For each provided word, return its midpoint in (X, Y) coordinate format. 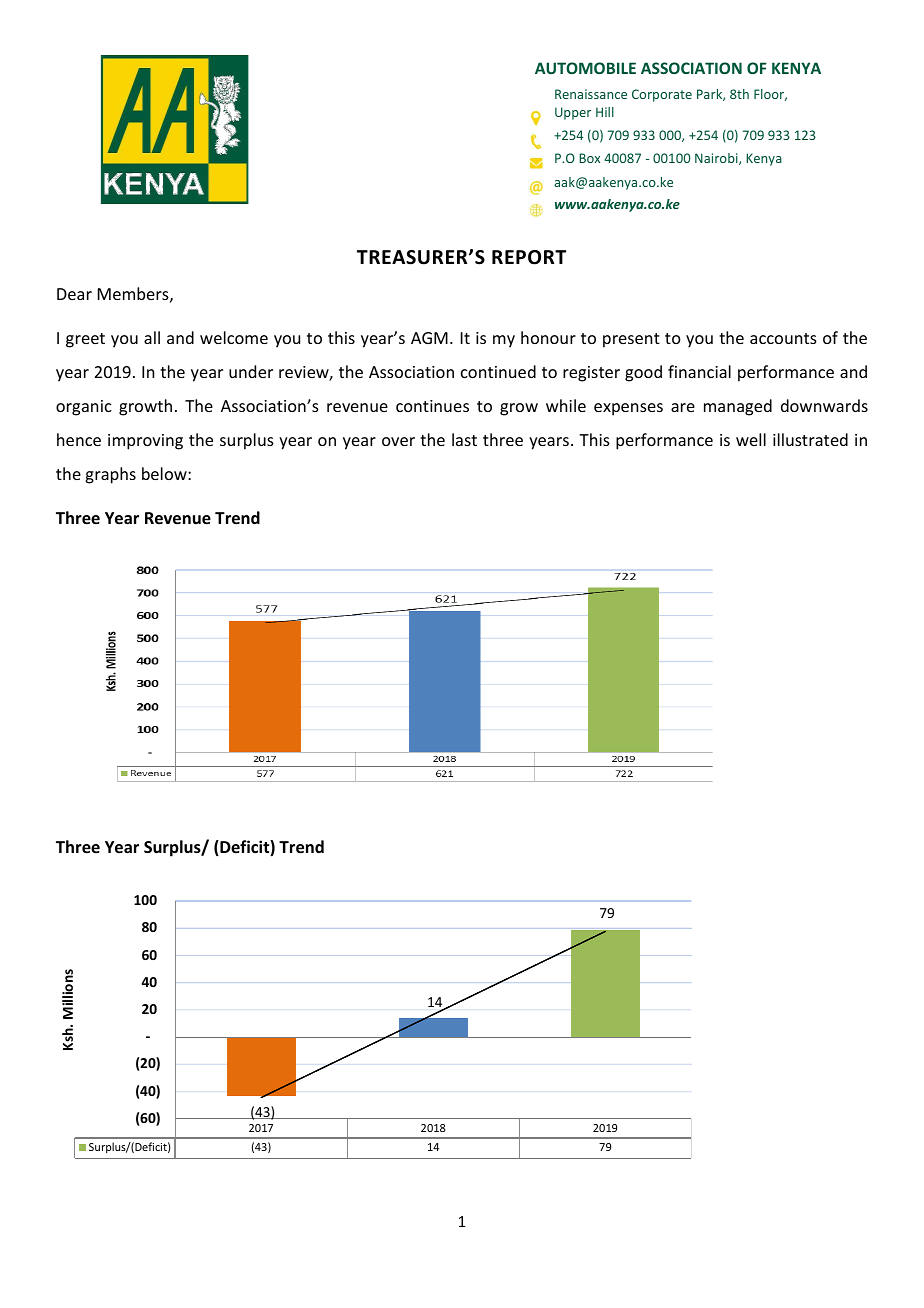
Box (589, 158)
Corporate (662, 95)
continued (498, 371)
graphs (110, 475)
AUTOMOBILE (585, 68)
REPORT (529, 257)
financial (699, 371)
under (251, 371)
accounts (783, 338)
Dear (74, 294)
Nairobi (717, 159)
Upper (573, 113)
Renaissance (591, 94)
